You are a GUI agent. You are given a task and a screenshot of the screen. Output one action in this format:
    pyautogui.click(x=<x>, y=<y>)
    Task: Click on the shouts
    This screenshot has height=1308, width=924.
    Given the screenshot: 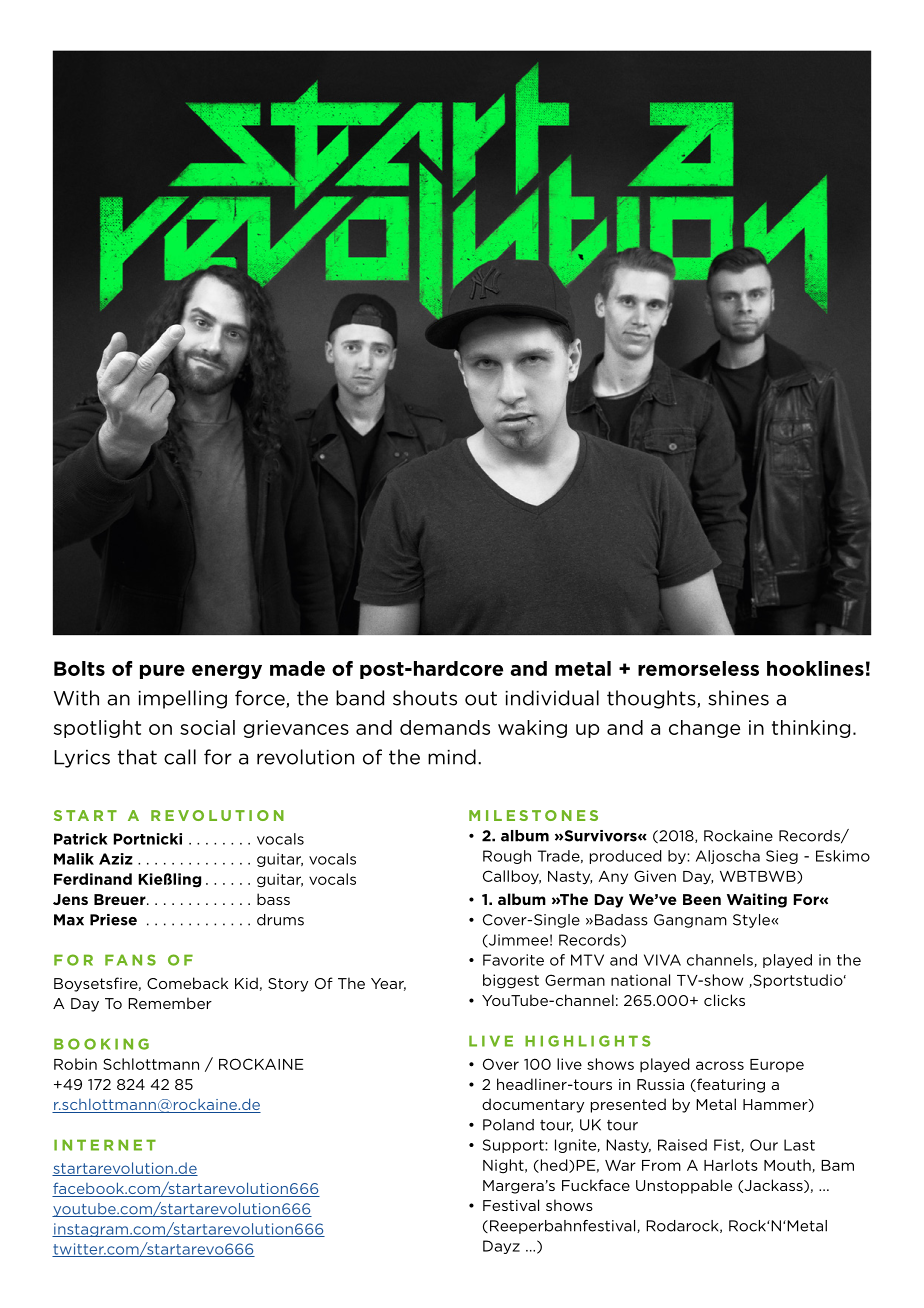 What is the action you would take?
    pyautogui.click(x=425, y=698)
